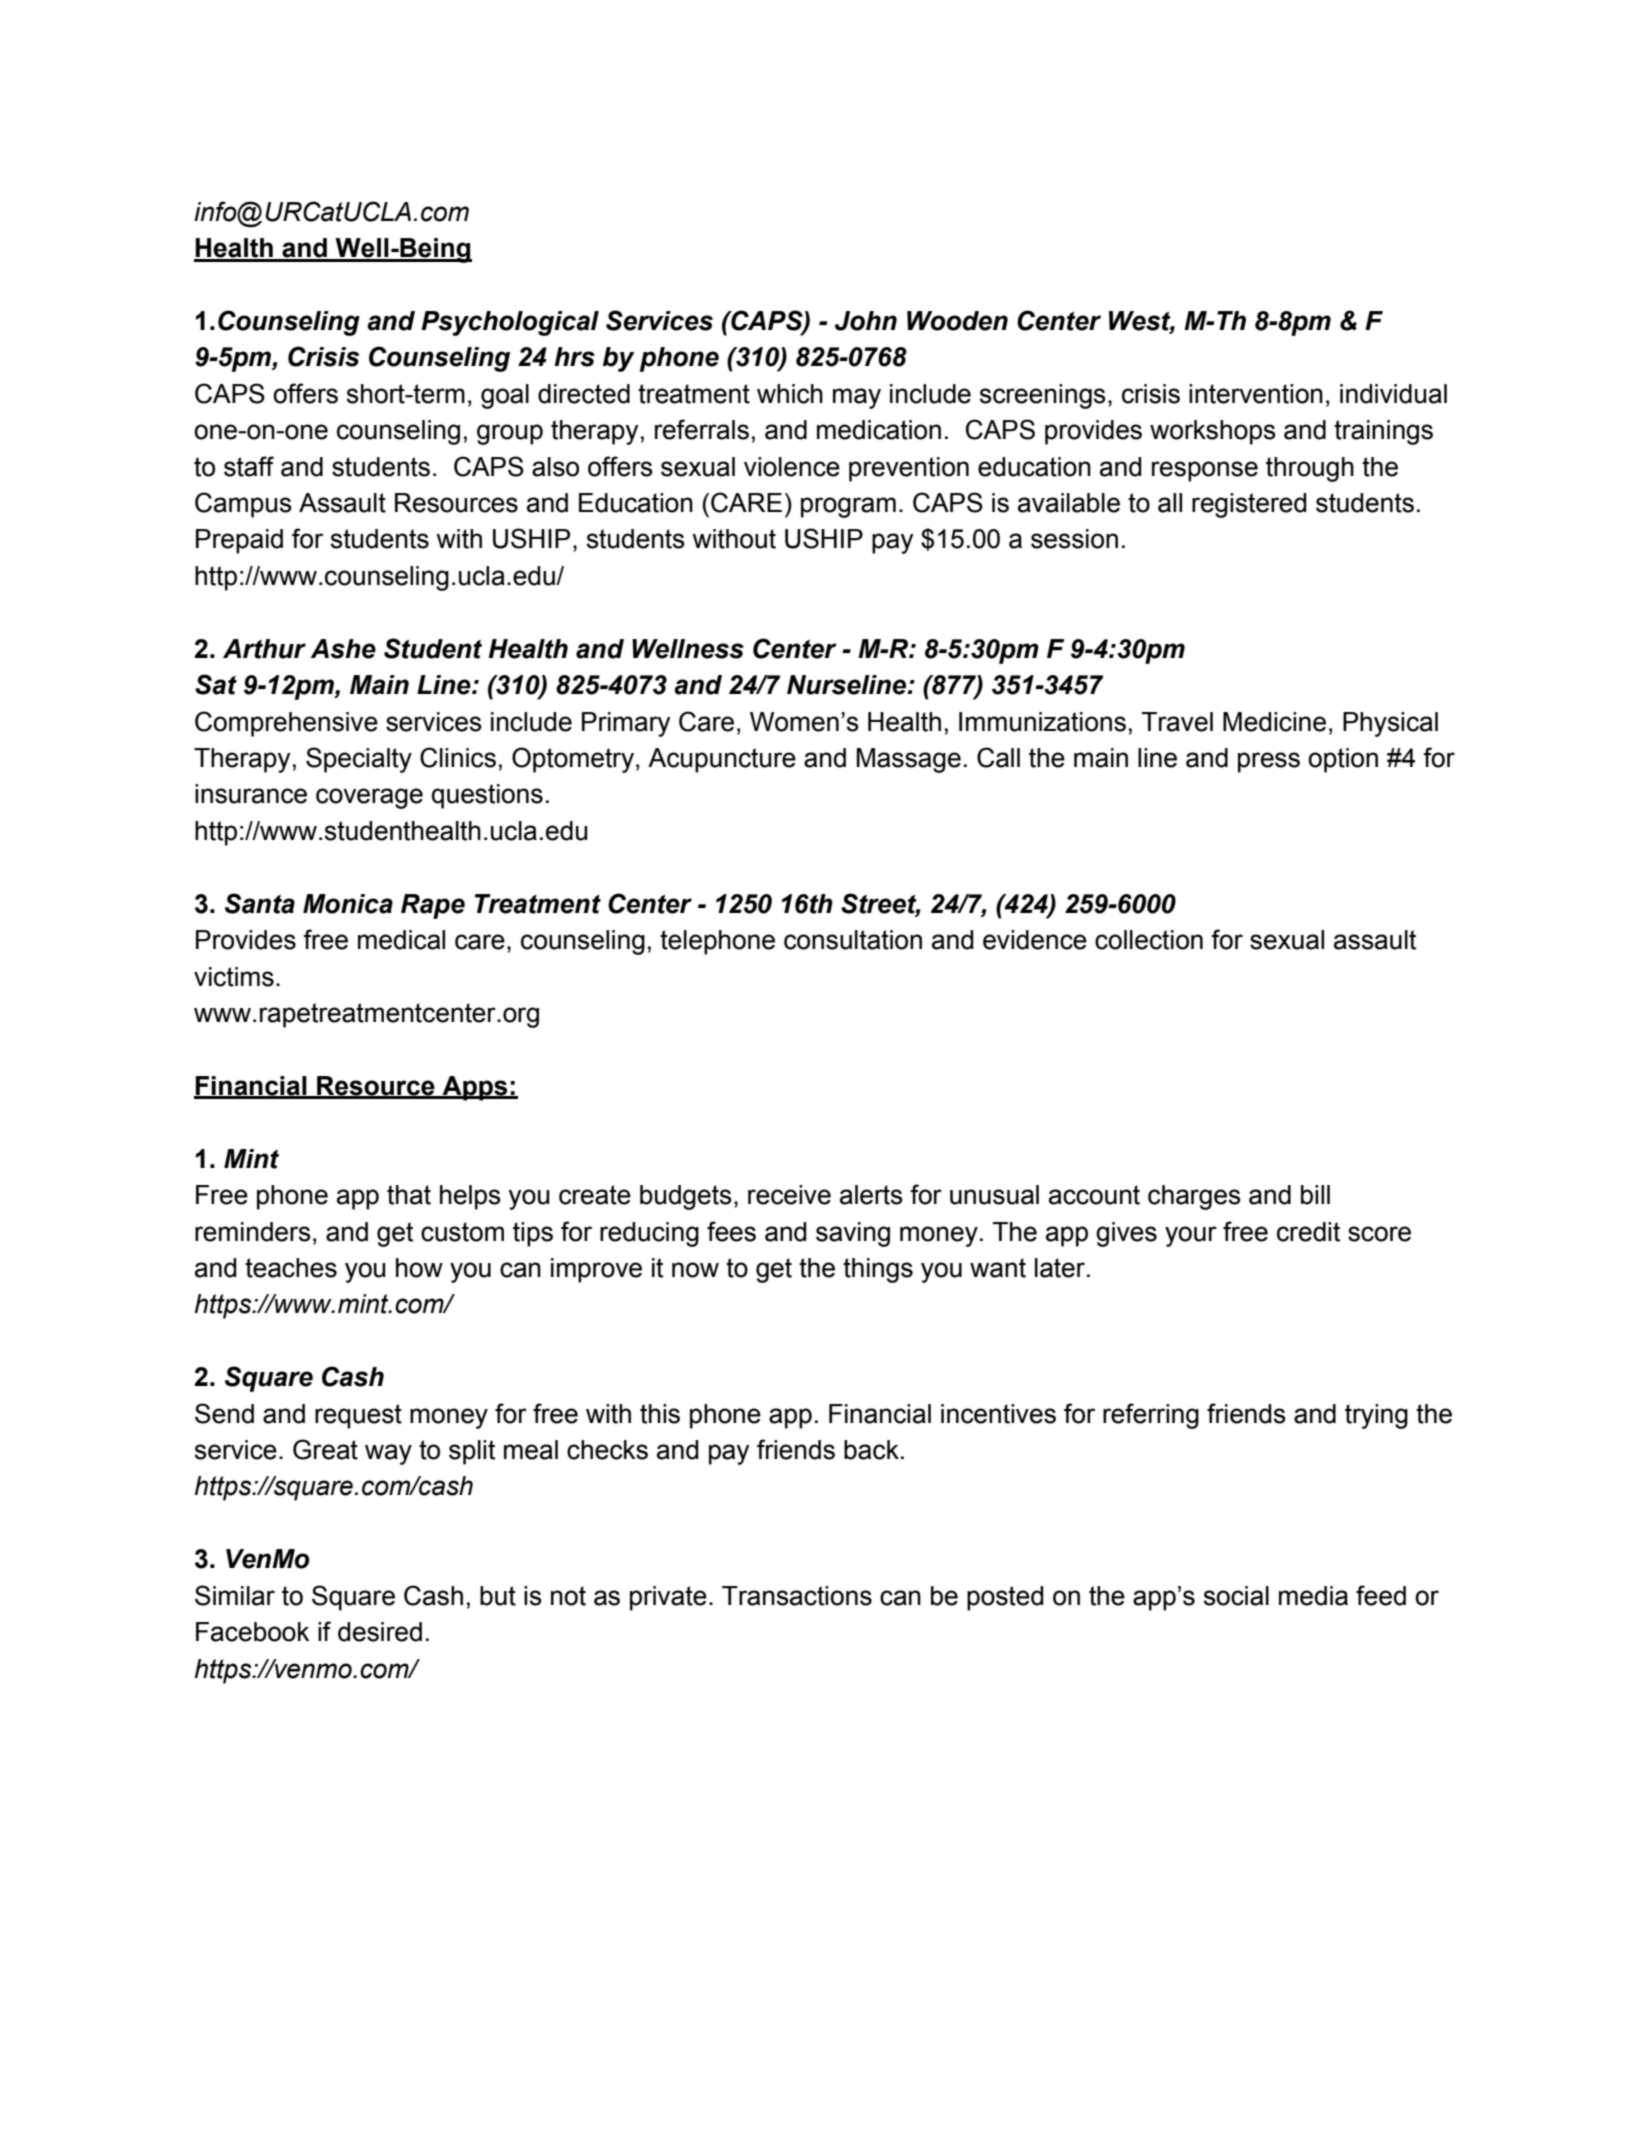 This screenshot has height=2137, width=1651. I want to click on your, so click(1191, 1236).
